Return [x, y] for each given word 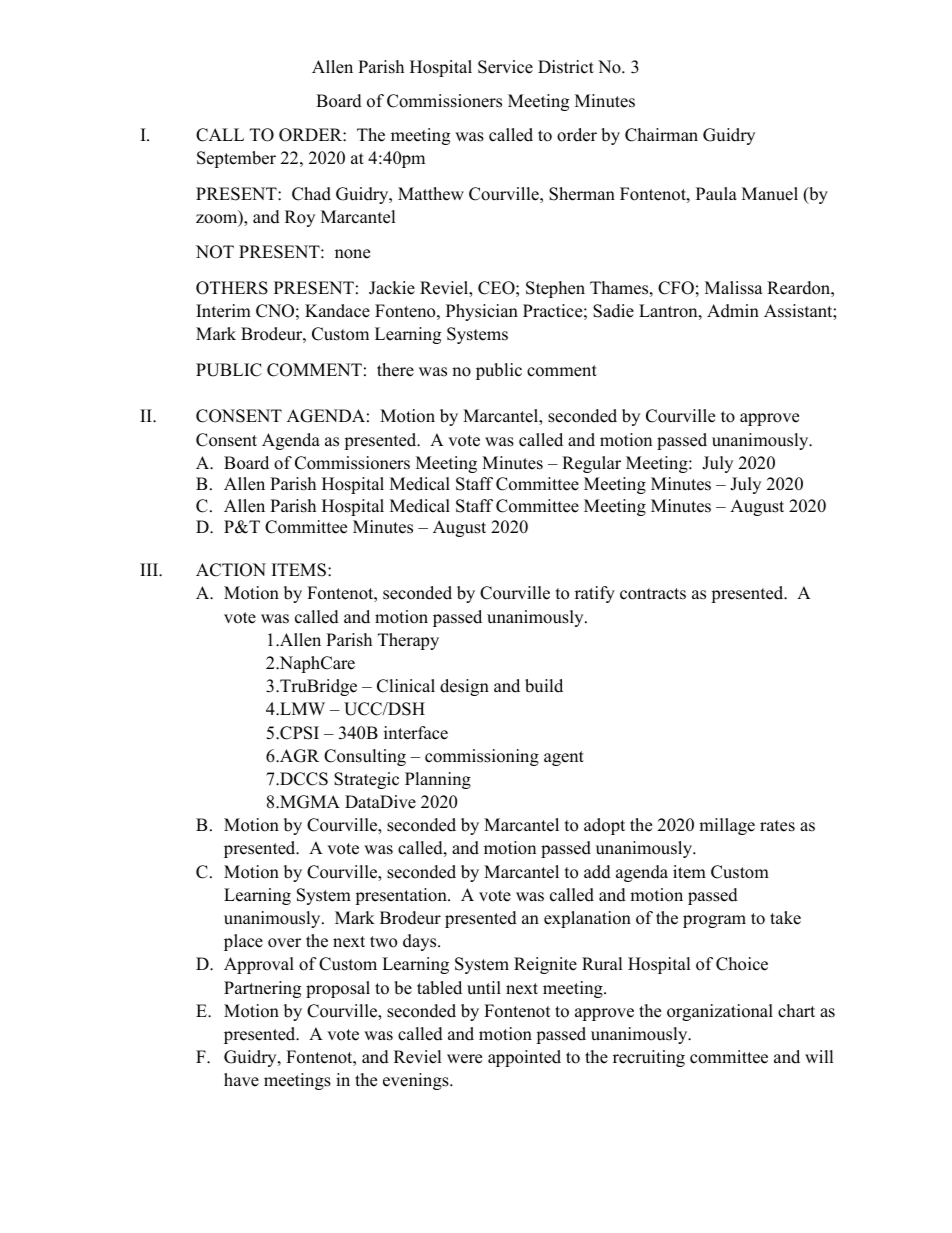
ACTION [231, 570]
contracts [653, 594]
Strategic [366, 780]
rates [777, 826]
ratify [595, 594]
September [236, 159]
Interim [223, 311]
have [241, 1080]
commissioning [482, 757]
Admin [733, 311]
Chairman [661, 135]
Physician [482, 312]
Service [505, 67]
